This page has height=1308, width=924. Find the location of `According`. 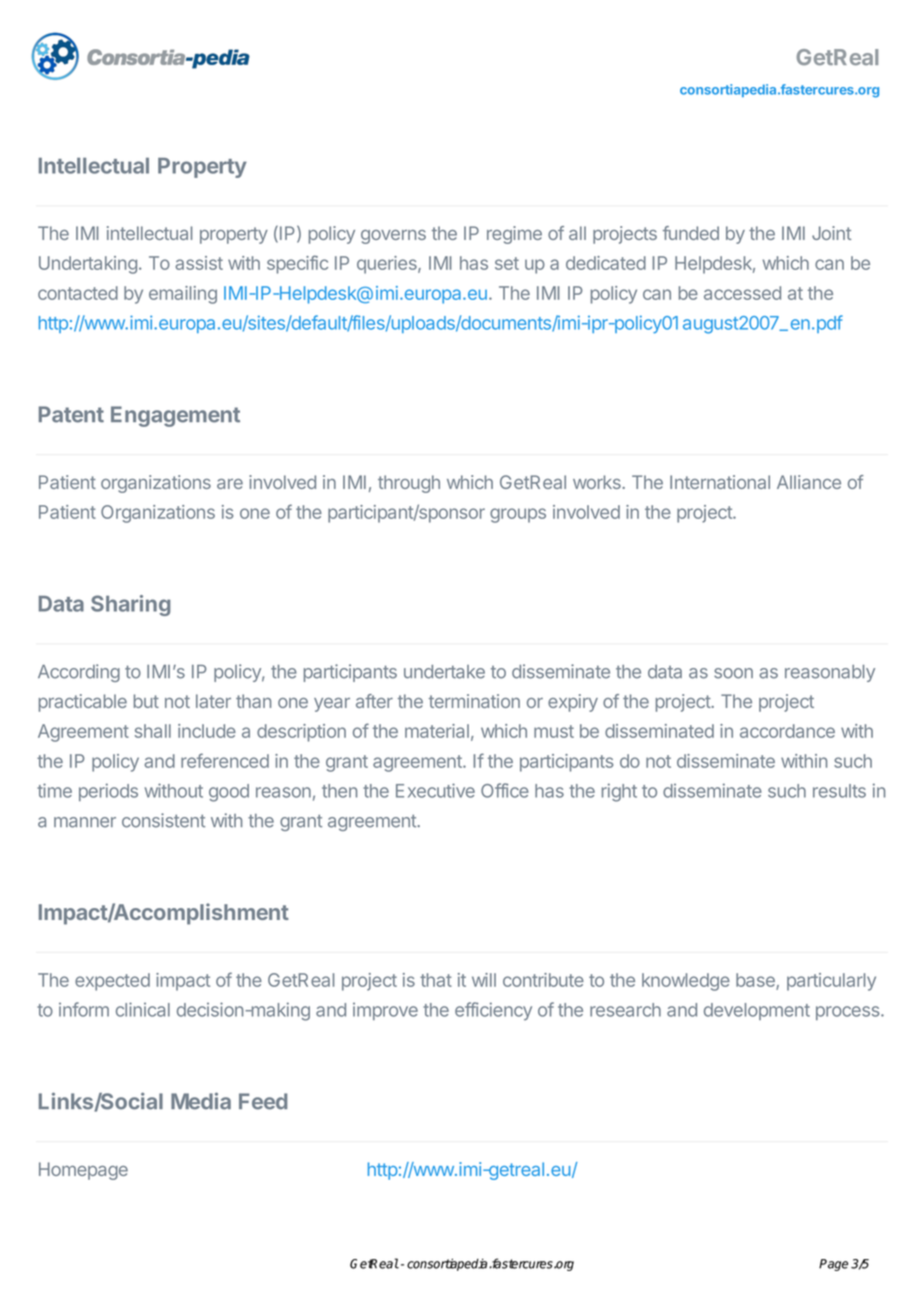

According is located at coordinates (79, 673).
